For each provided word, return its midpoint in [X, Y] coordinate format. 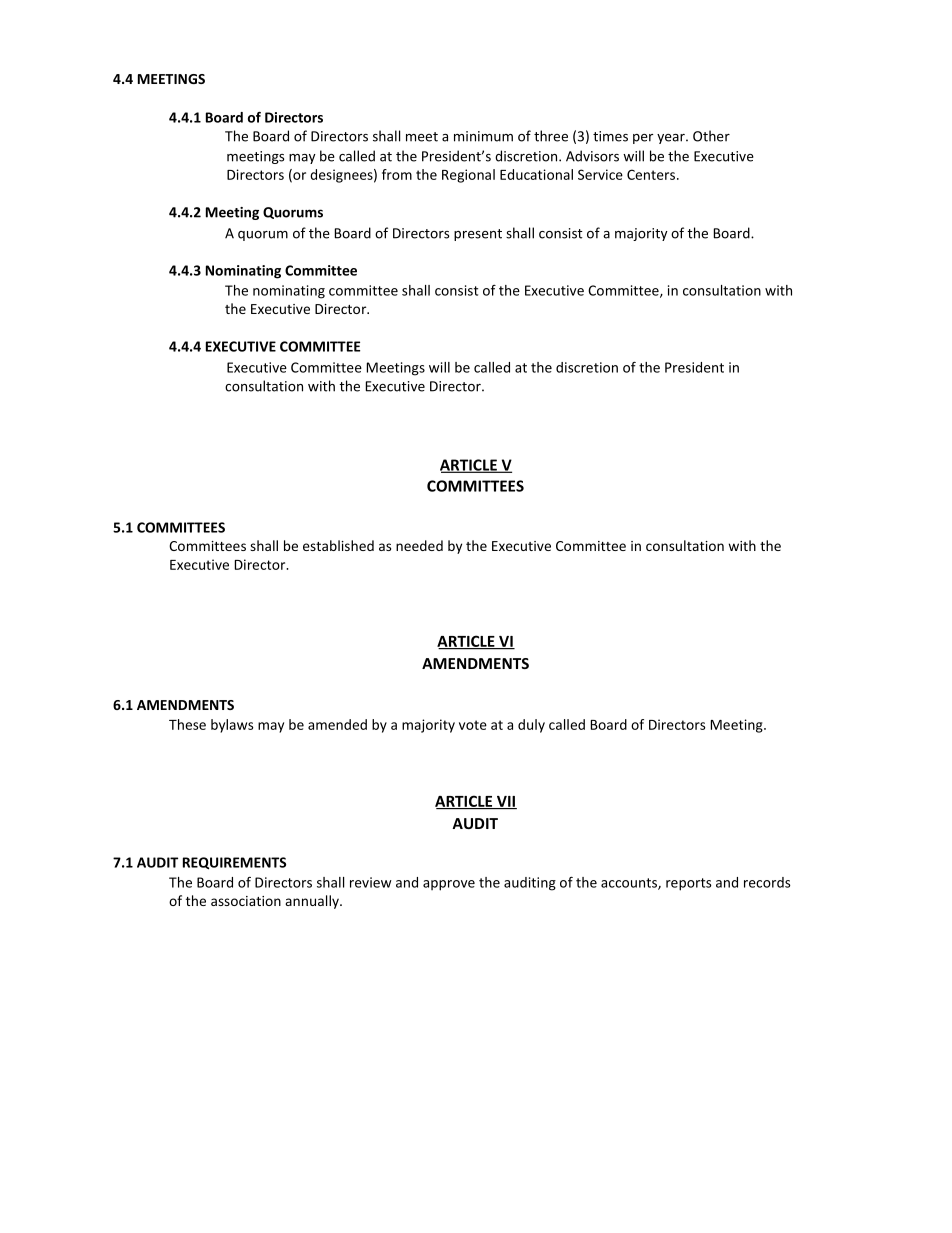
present [478, 235]
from [397, 174]
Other [711, 136]
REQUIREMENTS [234, 863]
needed [419, 545]
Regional [468, 176]
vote [473, 725]
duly [531, 726]
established [338, 545]
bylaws [232, 726]
